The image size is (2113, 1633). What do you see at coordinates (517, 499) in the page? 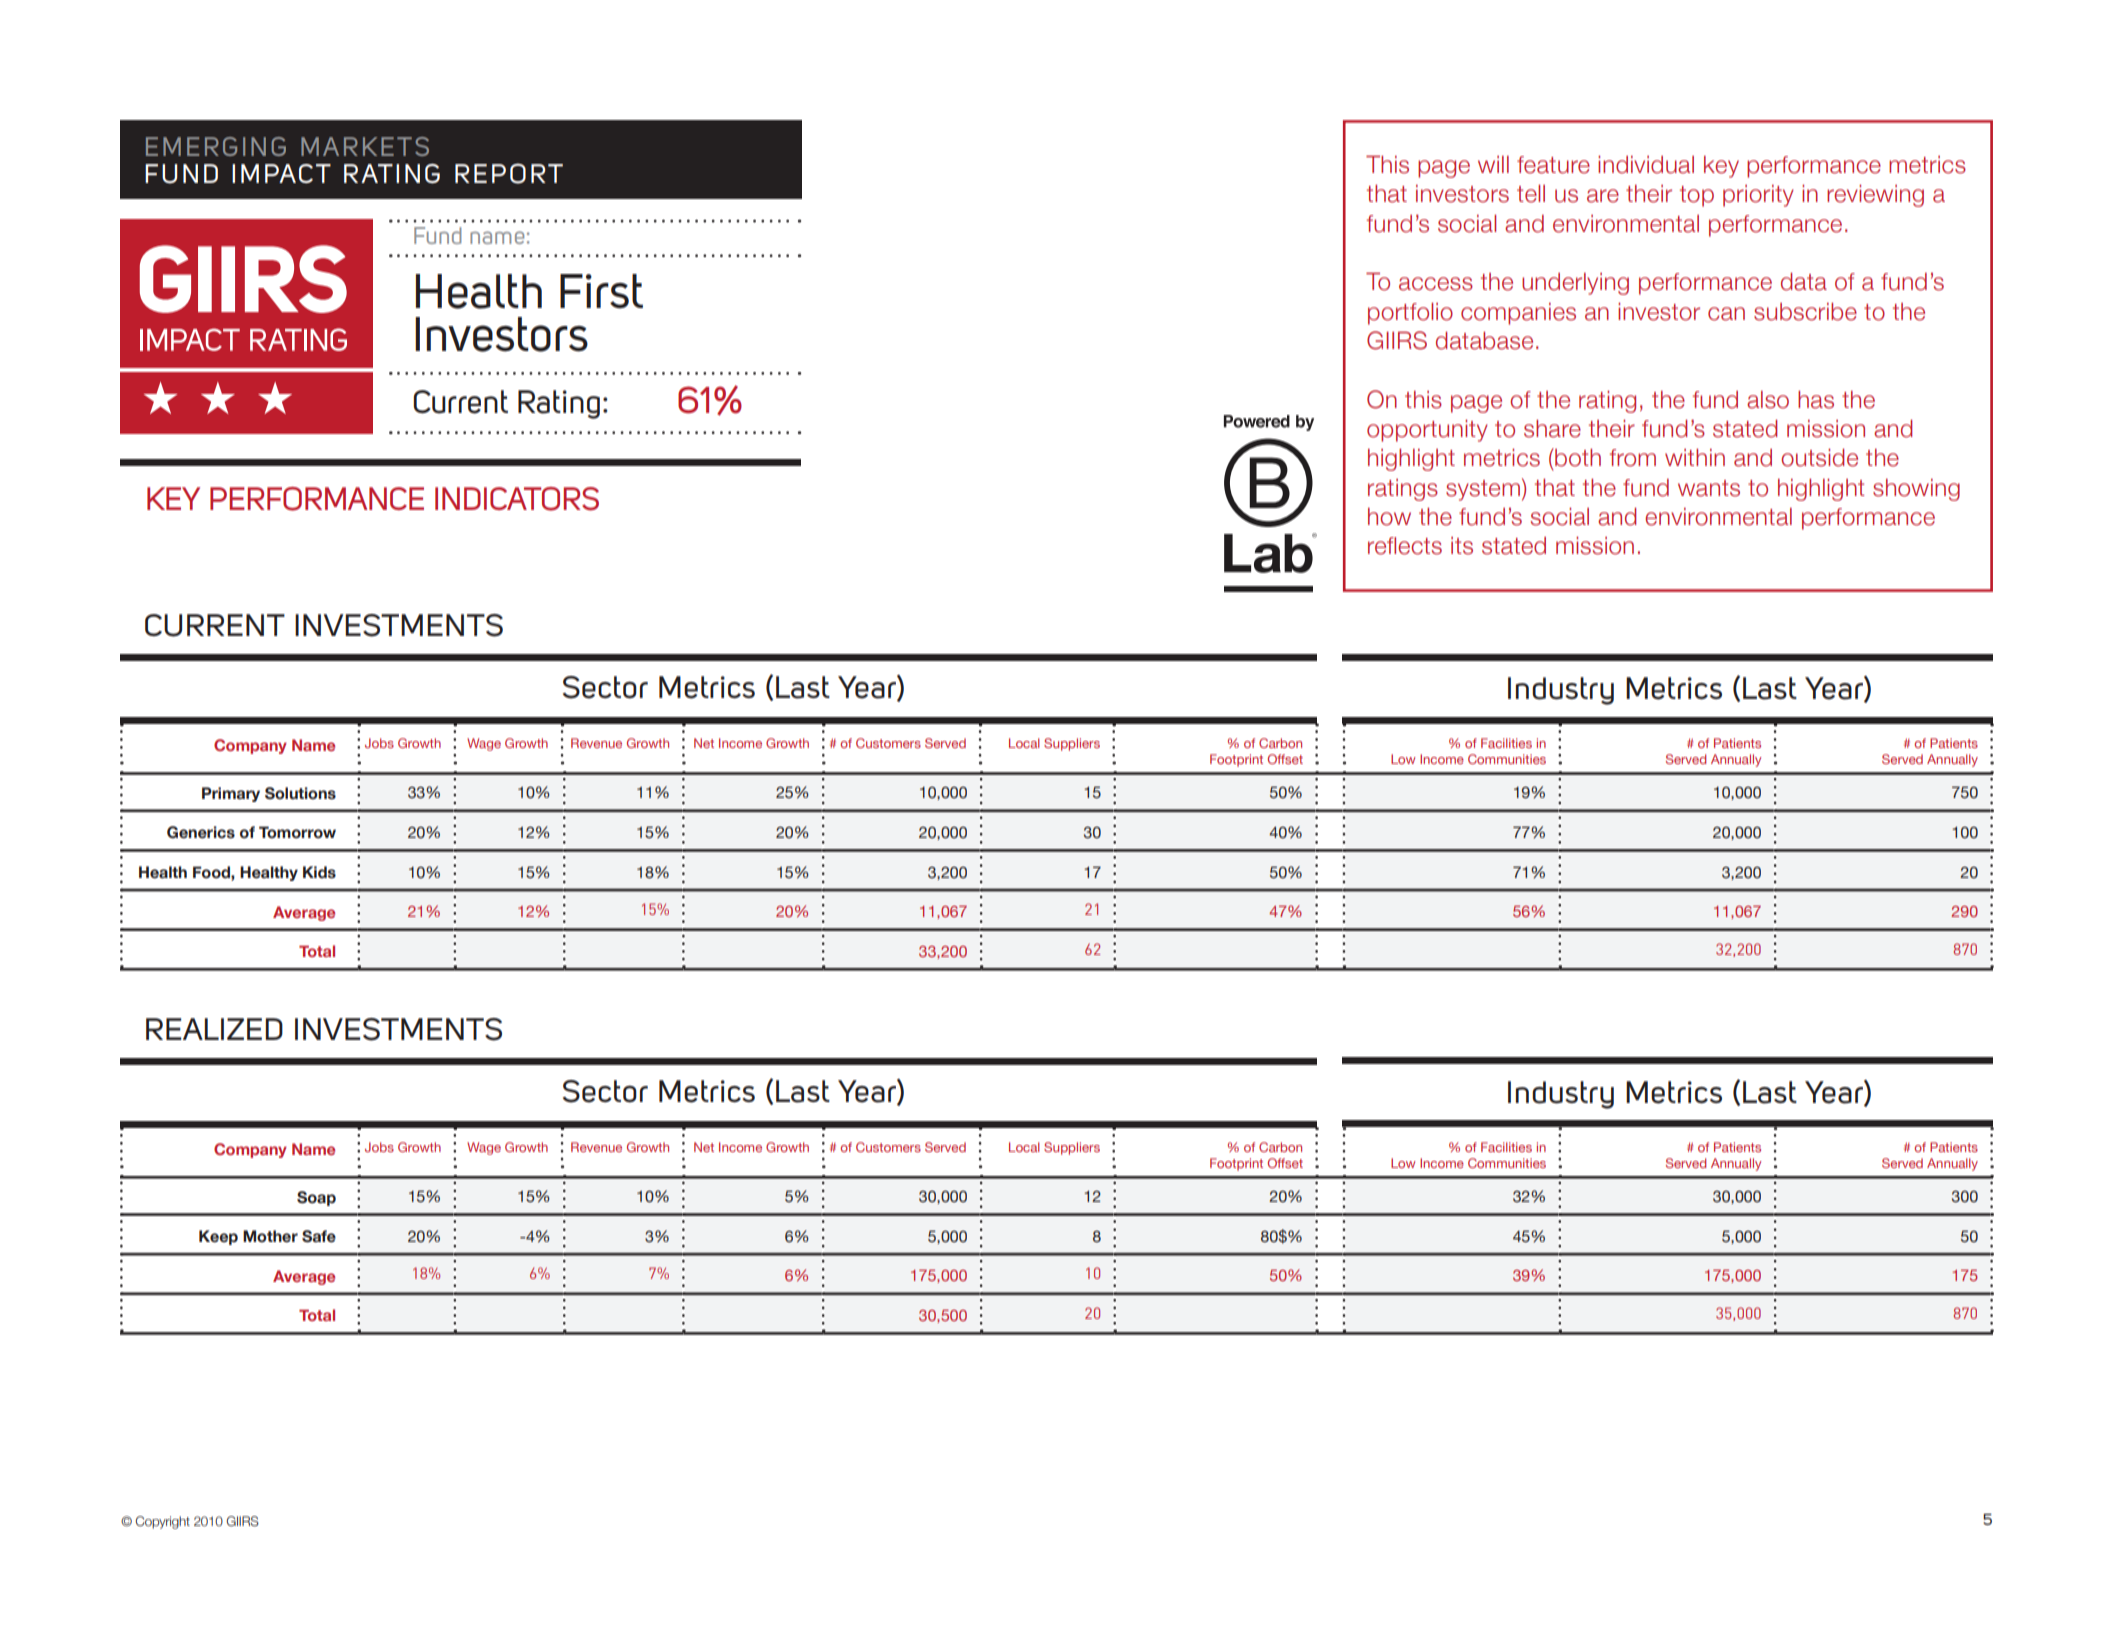
I see `Indicators` at bounding box center [517, 499].
